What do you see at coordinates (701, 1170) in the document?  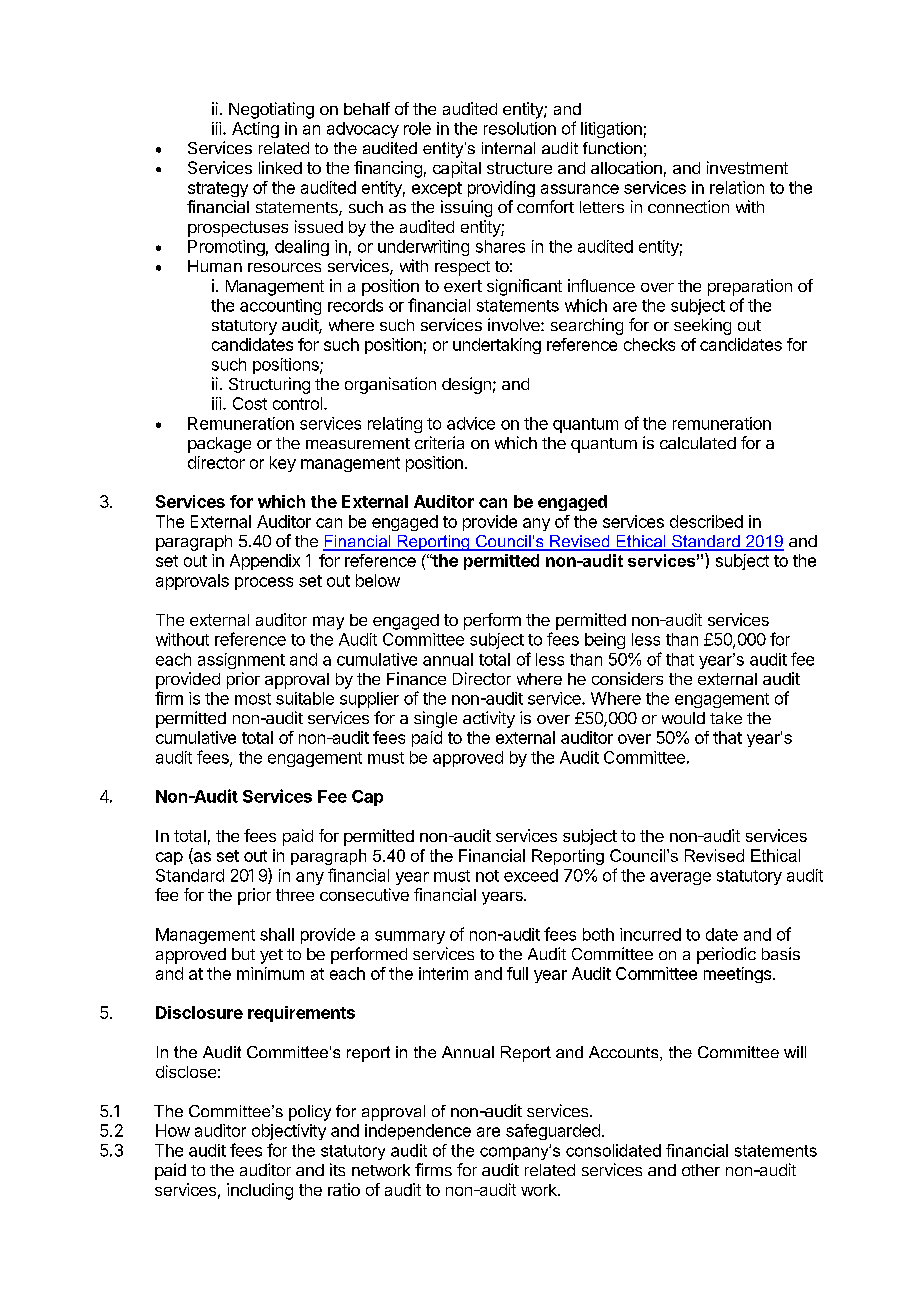 I see `other` at bounding box center [701, 1170].
